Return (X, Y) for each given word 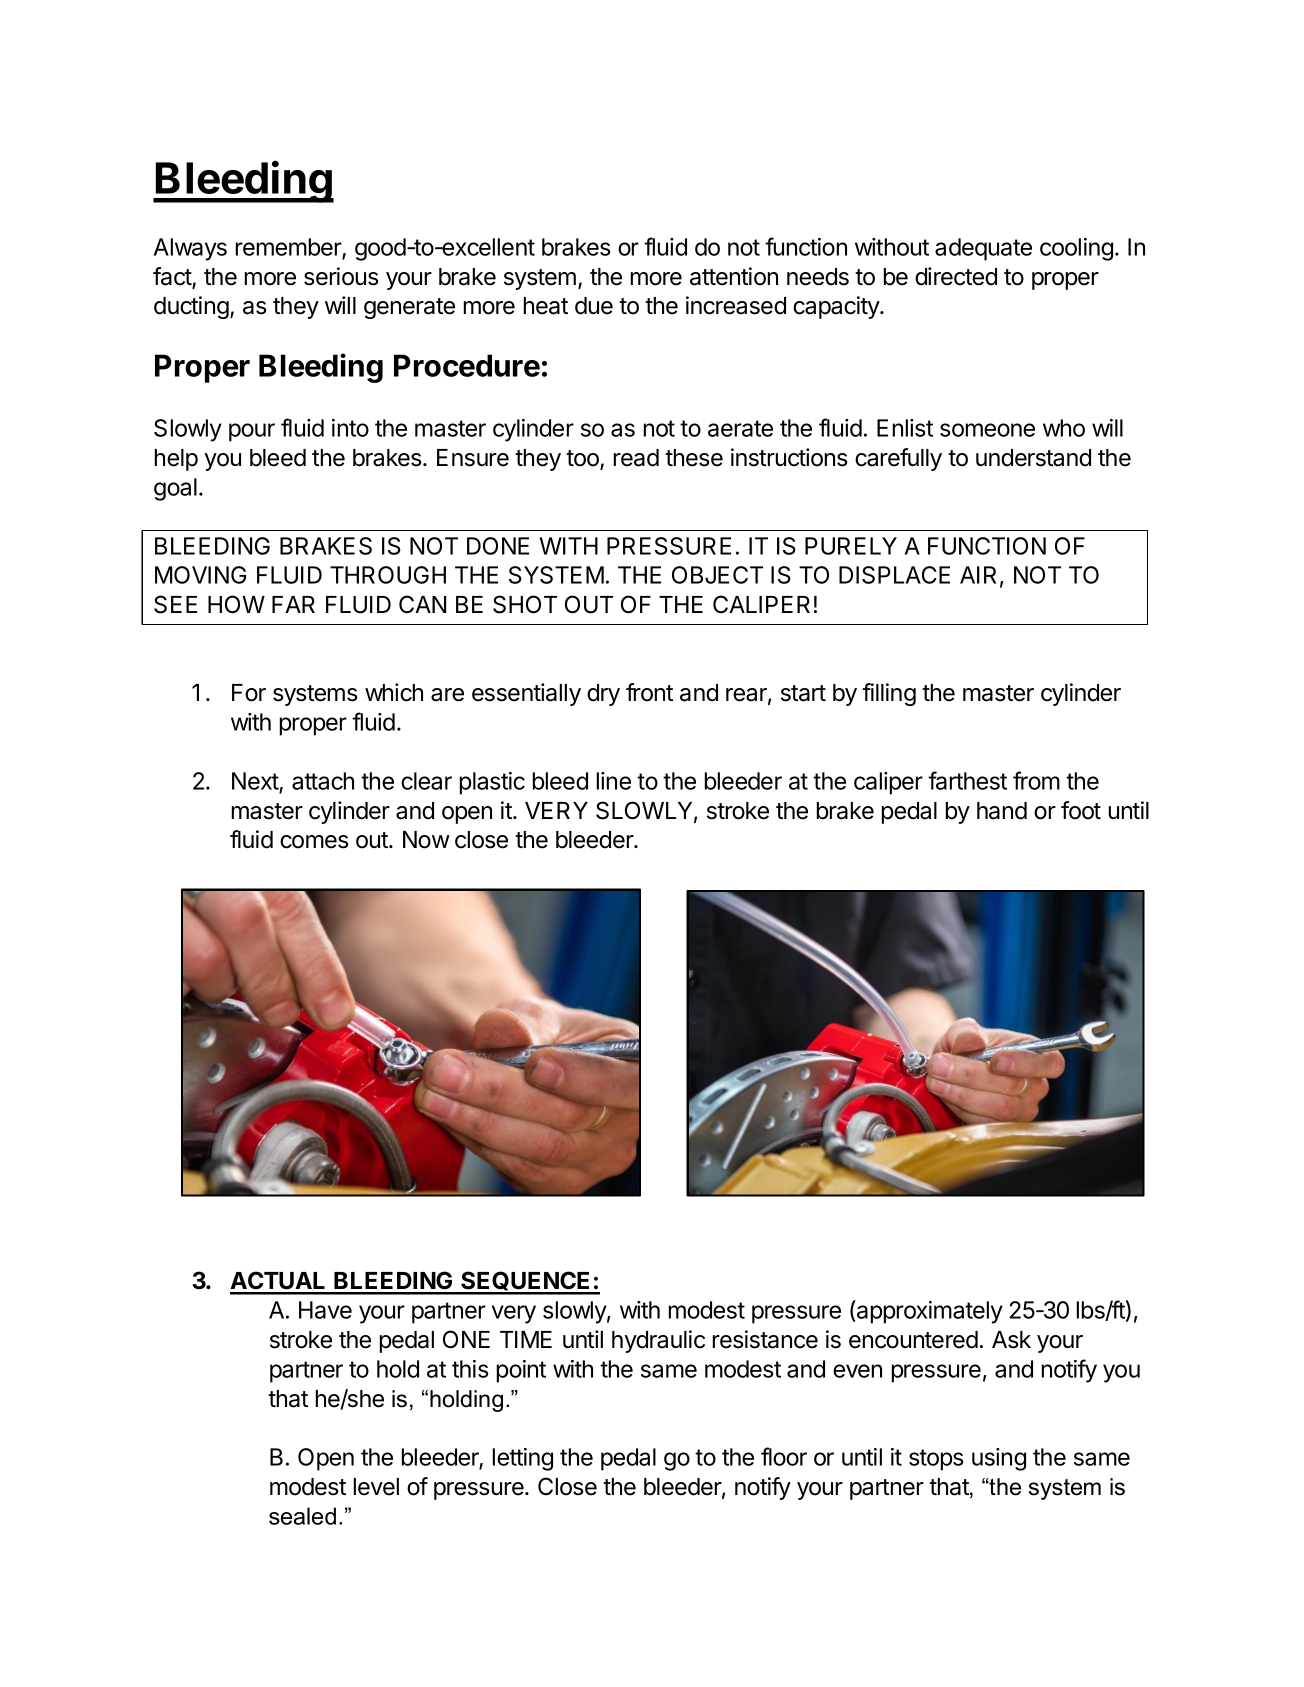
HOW (236, 604)
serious (341, 276)
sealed (302, 1516)
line (614, 781)
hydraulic (658, 1341)
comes (314, 842)
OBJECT (717, 575)
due (594, 306)
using (999, 1459)
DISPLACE (894, 575)
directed (956, 276)
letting (523, 1459)
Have (325, 1310)
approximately (929, 1312)
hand (1002, 811)
